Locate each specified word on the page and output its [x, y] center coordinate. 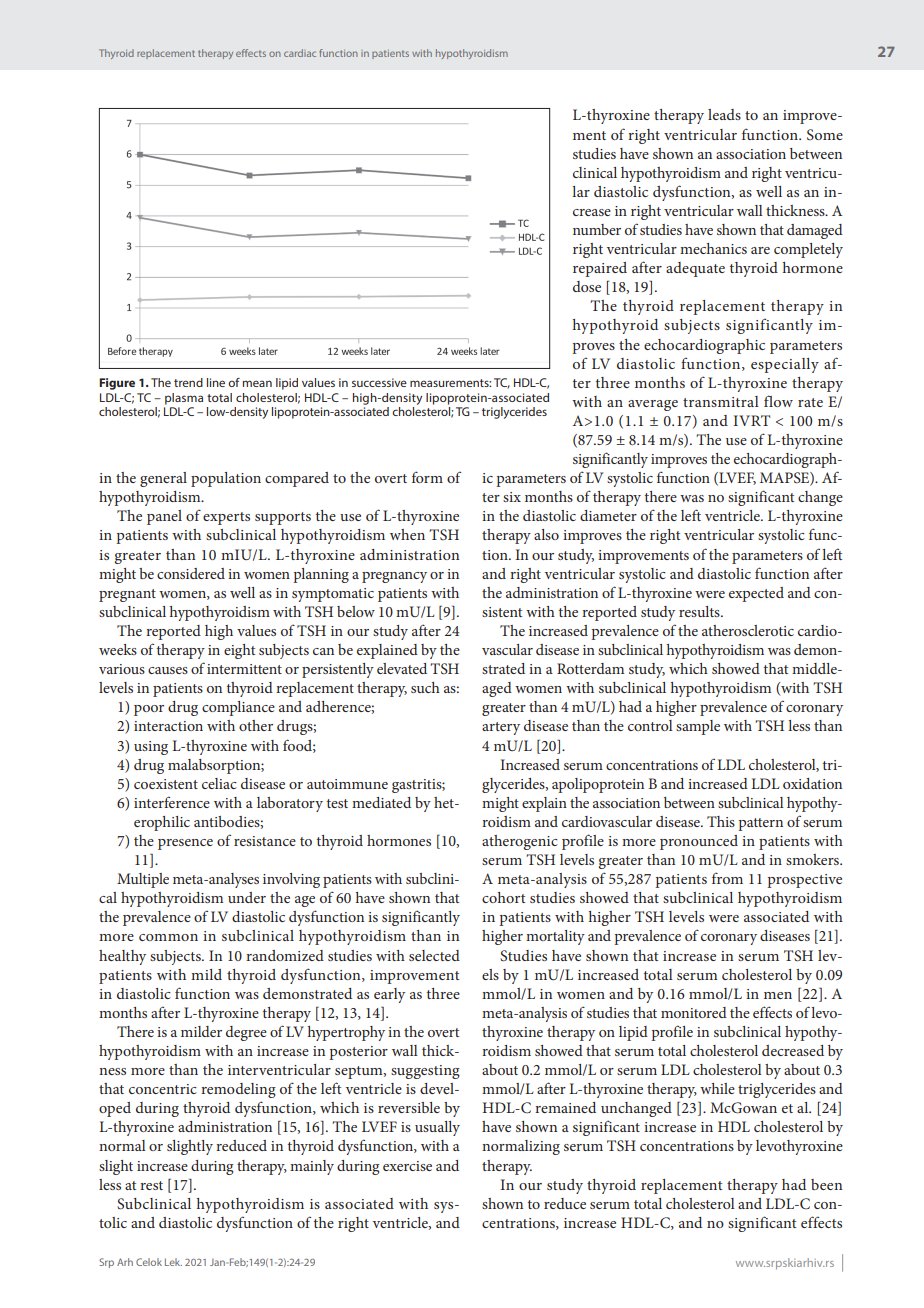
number [597, 229]
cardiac [300, 53]
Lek [173, 1262]
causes [168, 670]
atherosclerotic [748, 630]
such [425, 687]
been [826, 1184]
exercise [407, 1166]
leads [724, 114]
